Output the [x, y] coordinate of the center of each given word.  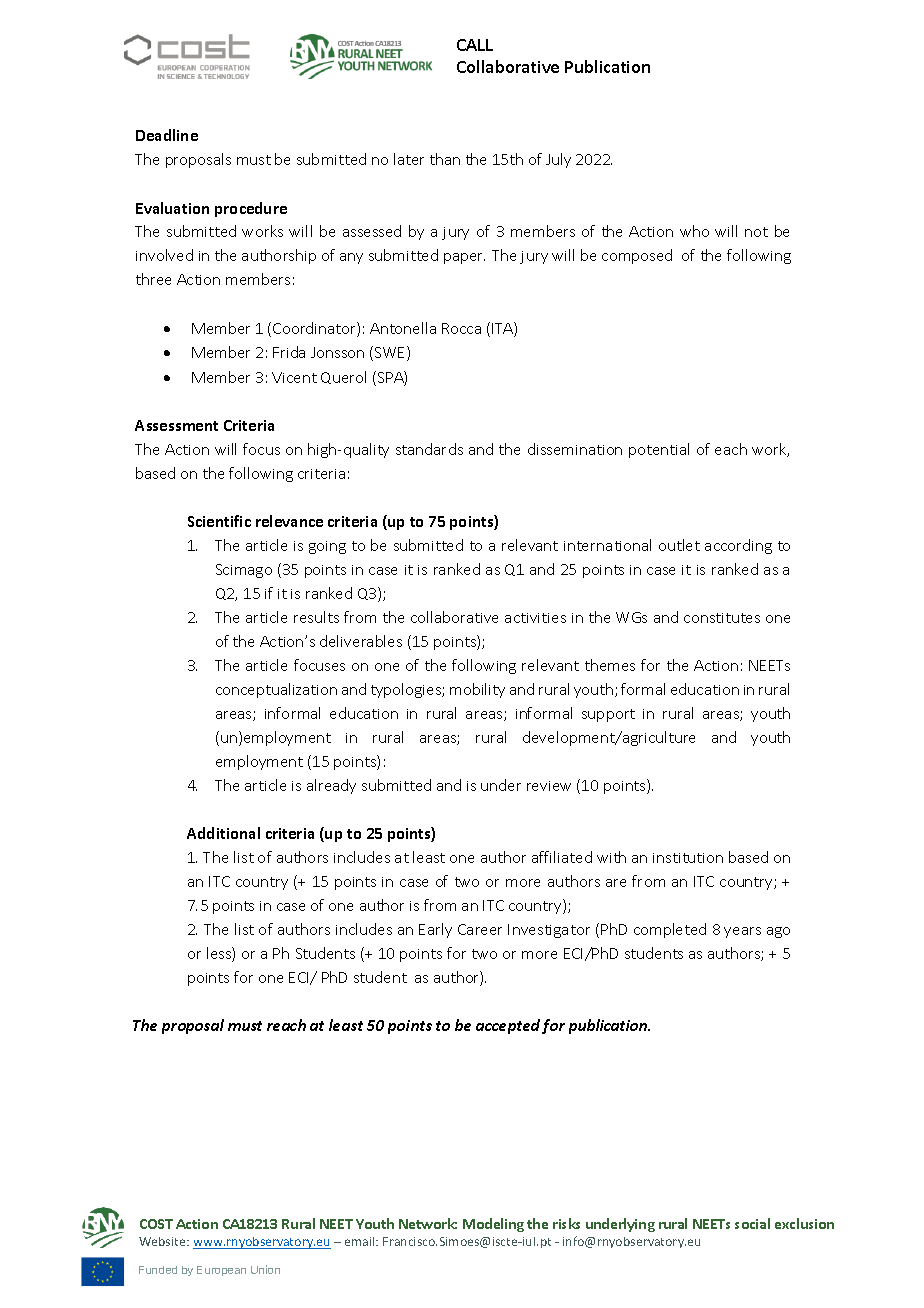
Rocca [461, 328]
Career [480, 929]
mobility [477, 690]
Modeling [493, 1225]
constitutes [722, 618]
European [221, 1271]
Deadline [167, 135]
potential [659, 450]
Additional [223, 833]
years [742, 932]
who [694, 231]
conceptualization [276, 690]
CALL [475, 45]
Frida [289, 352]
